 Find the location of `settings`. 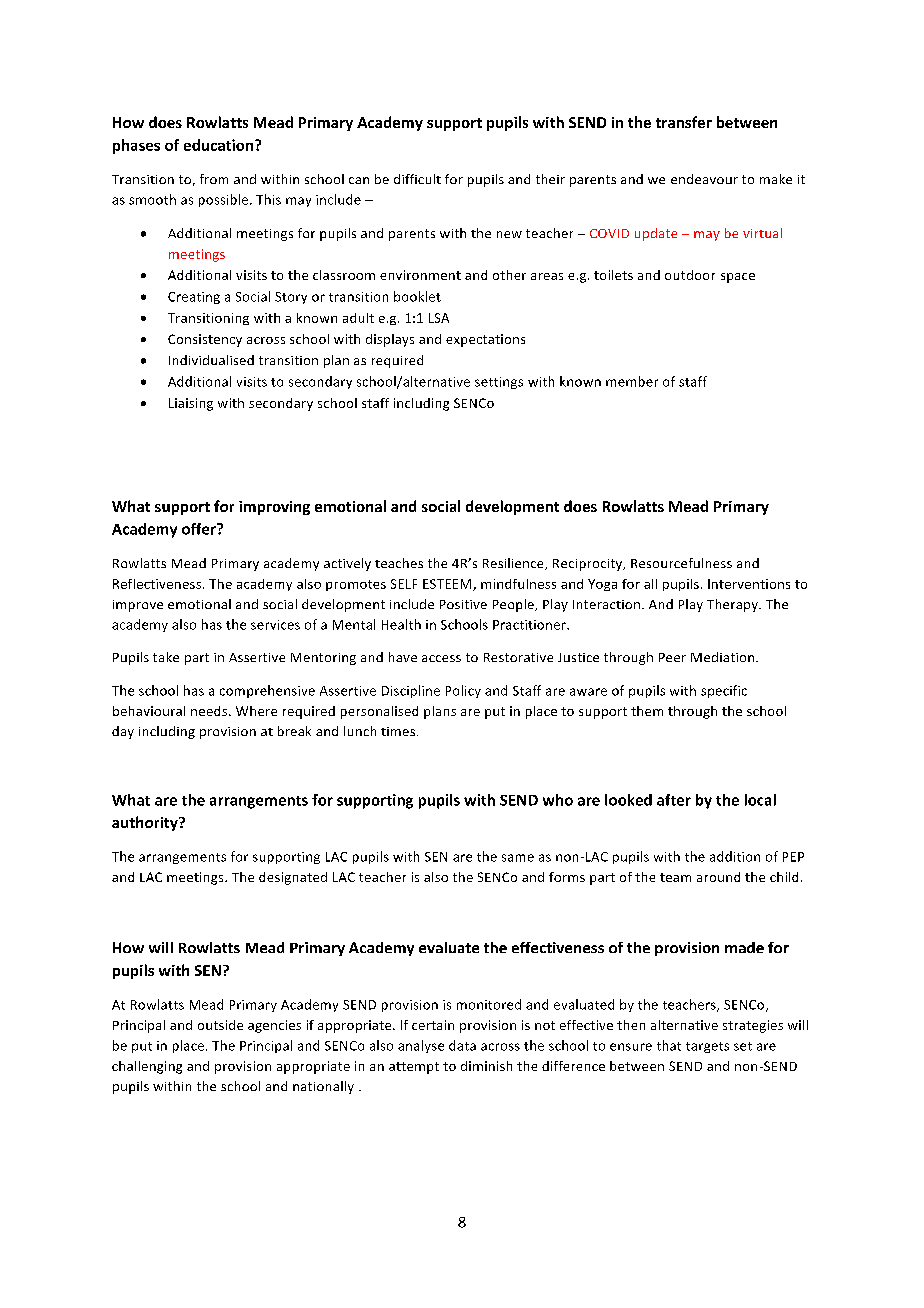

settings is located at coordinates (499, 383).
